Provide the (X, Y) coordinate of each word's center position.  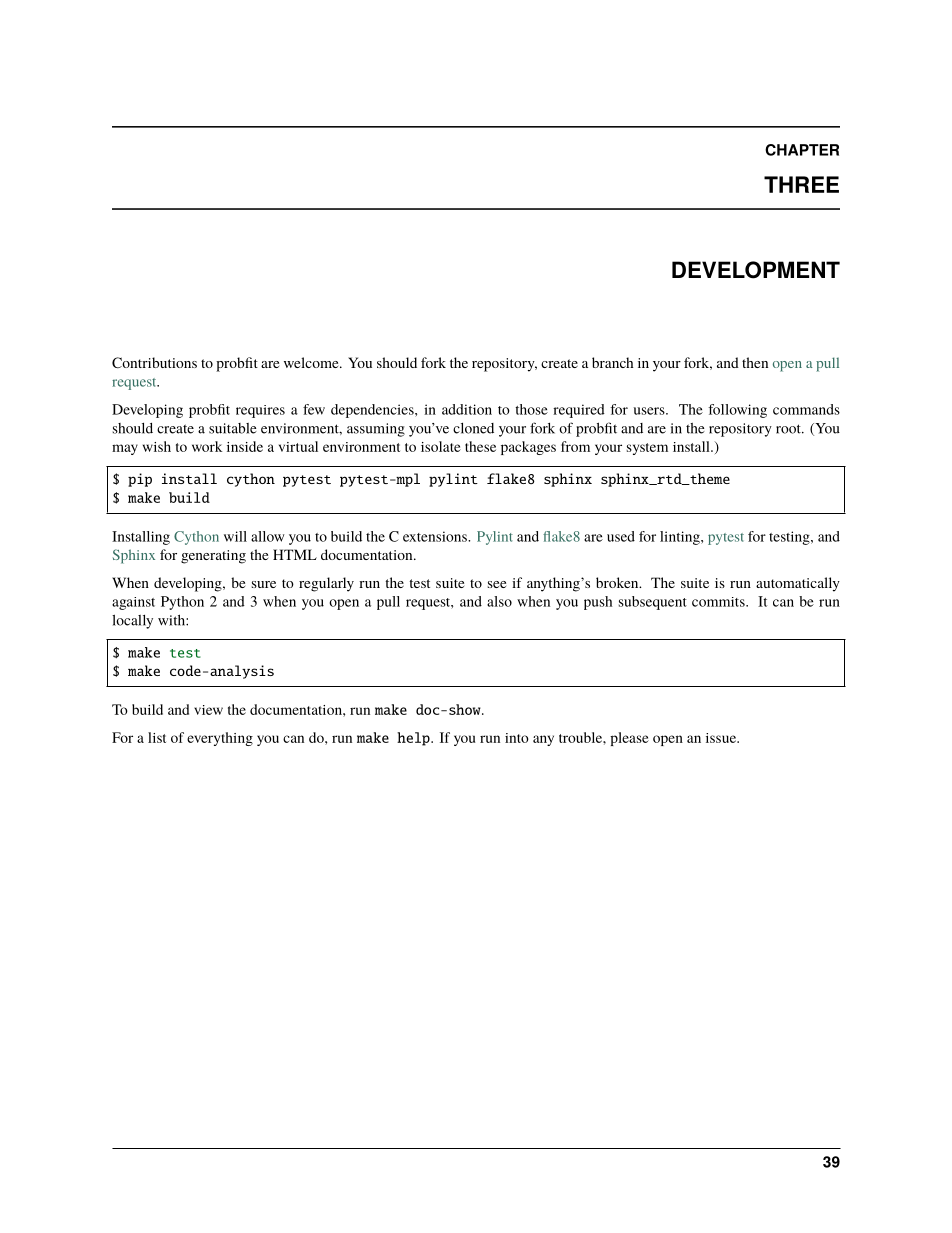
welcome (312, 362)
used (621, 536)
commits (719, 602)
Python (182, 603)
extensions (436, 536)
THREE (801, 184)
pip (140, 480)
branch (613, 362)
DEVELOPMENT (756, 270)
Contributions (154, 362)
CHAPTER (802, 150)
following (737, 411)
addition (467, 409)
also (499, 601)
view (208, 710)
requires (260, 411)
